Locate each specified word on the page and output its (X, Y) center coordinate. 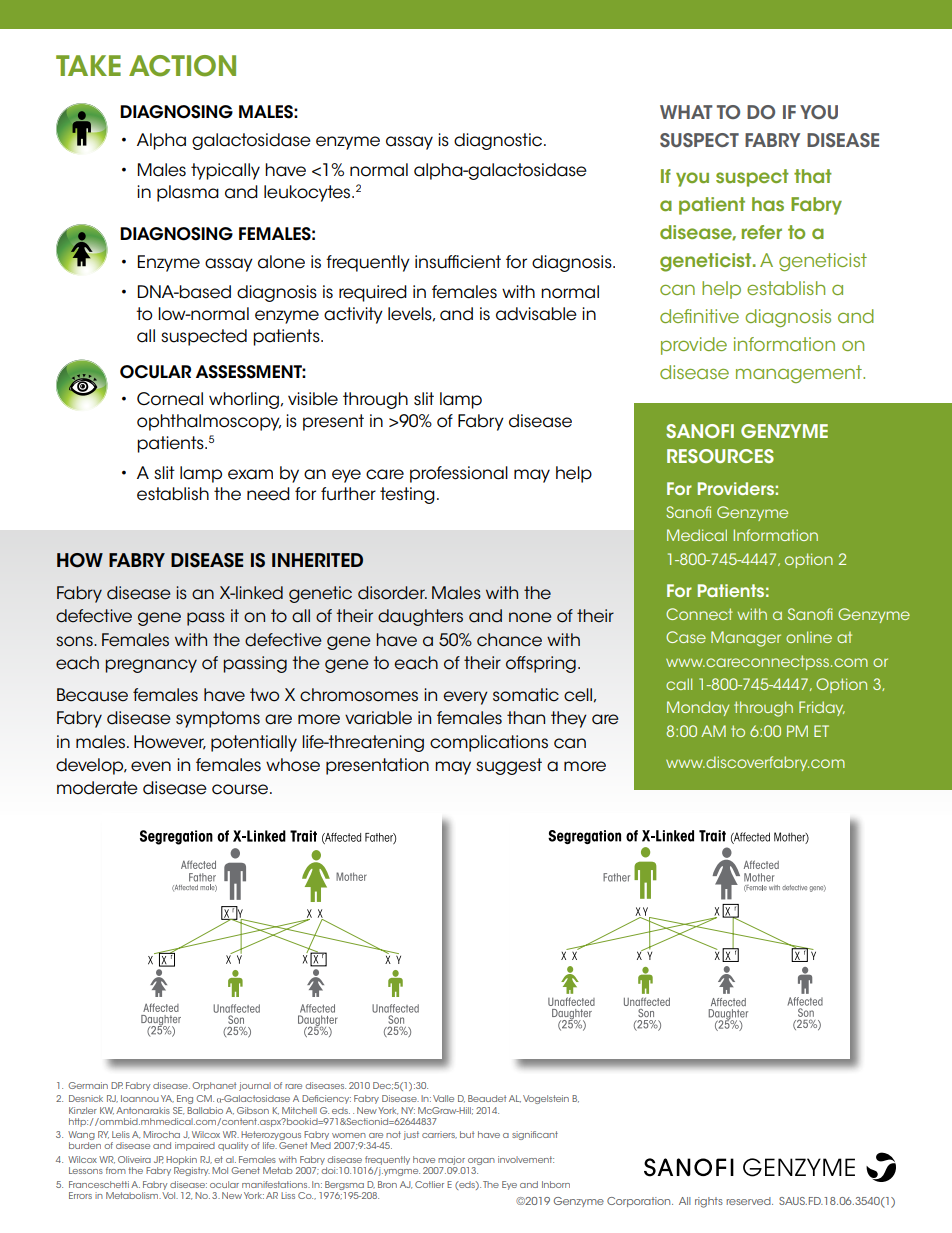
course (241, 789)
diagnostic (498, 141)
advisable (536, 314)
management (800, 374)
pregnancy (151, 666)
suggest (509, 766)
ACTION (182, 66)
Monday (698, 708)
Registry (192, 1171)
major (451, 1160)
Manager (746, 639)
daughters (420, 617)
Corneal (170, 399)
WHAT (686, 112)
